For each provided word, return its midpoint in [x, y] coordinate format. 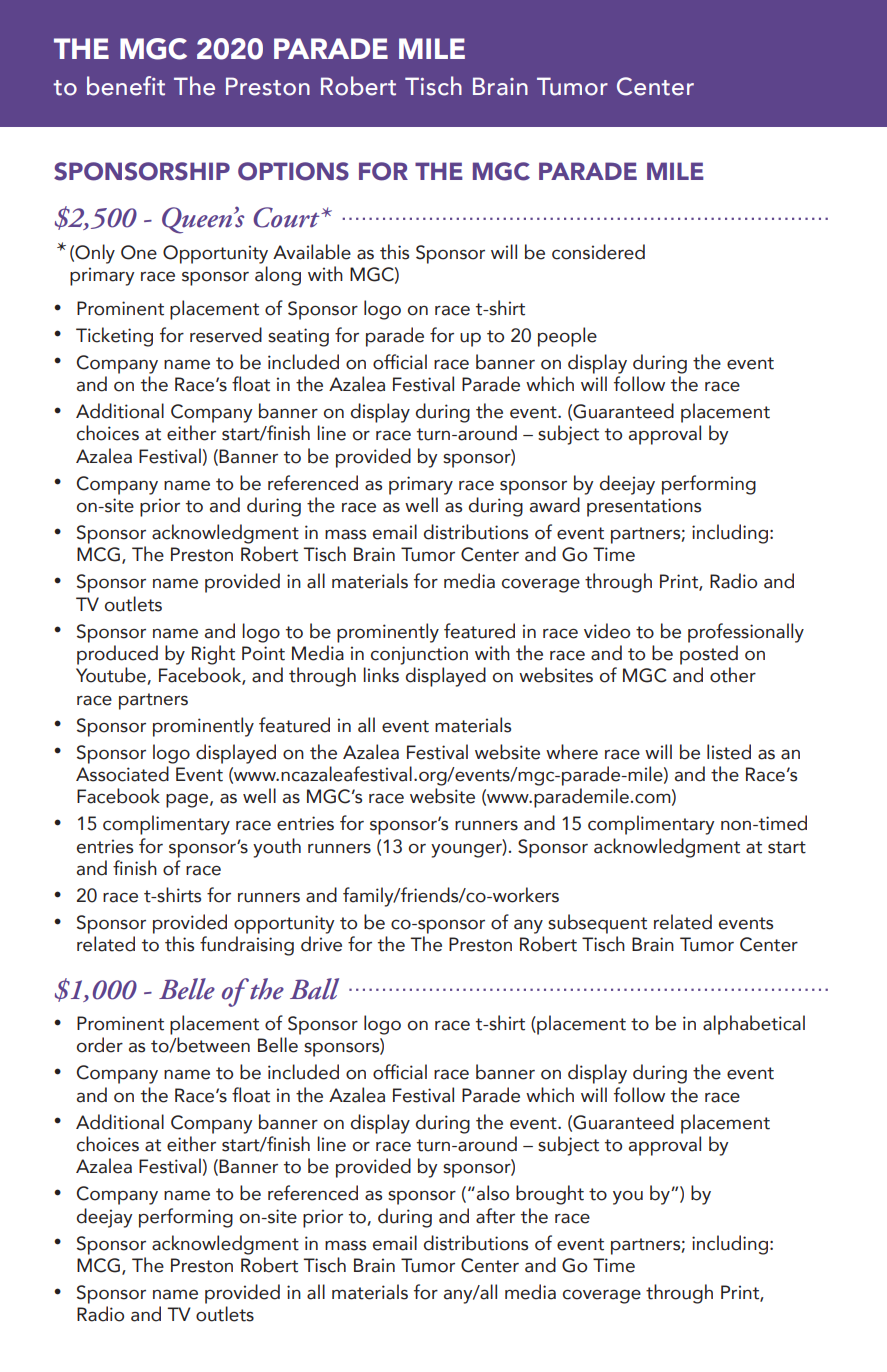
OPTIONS [293, 171]
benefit [126, 86]
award [555, 505]
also [493, 1193]
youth [277, 848]
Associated [122, 774]
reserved [226, 335]
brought [550, 1195]
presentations [644, 507]
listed [729, 752]
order [100, 1045]
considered [598, 252]
